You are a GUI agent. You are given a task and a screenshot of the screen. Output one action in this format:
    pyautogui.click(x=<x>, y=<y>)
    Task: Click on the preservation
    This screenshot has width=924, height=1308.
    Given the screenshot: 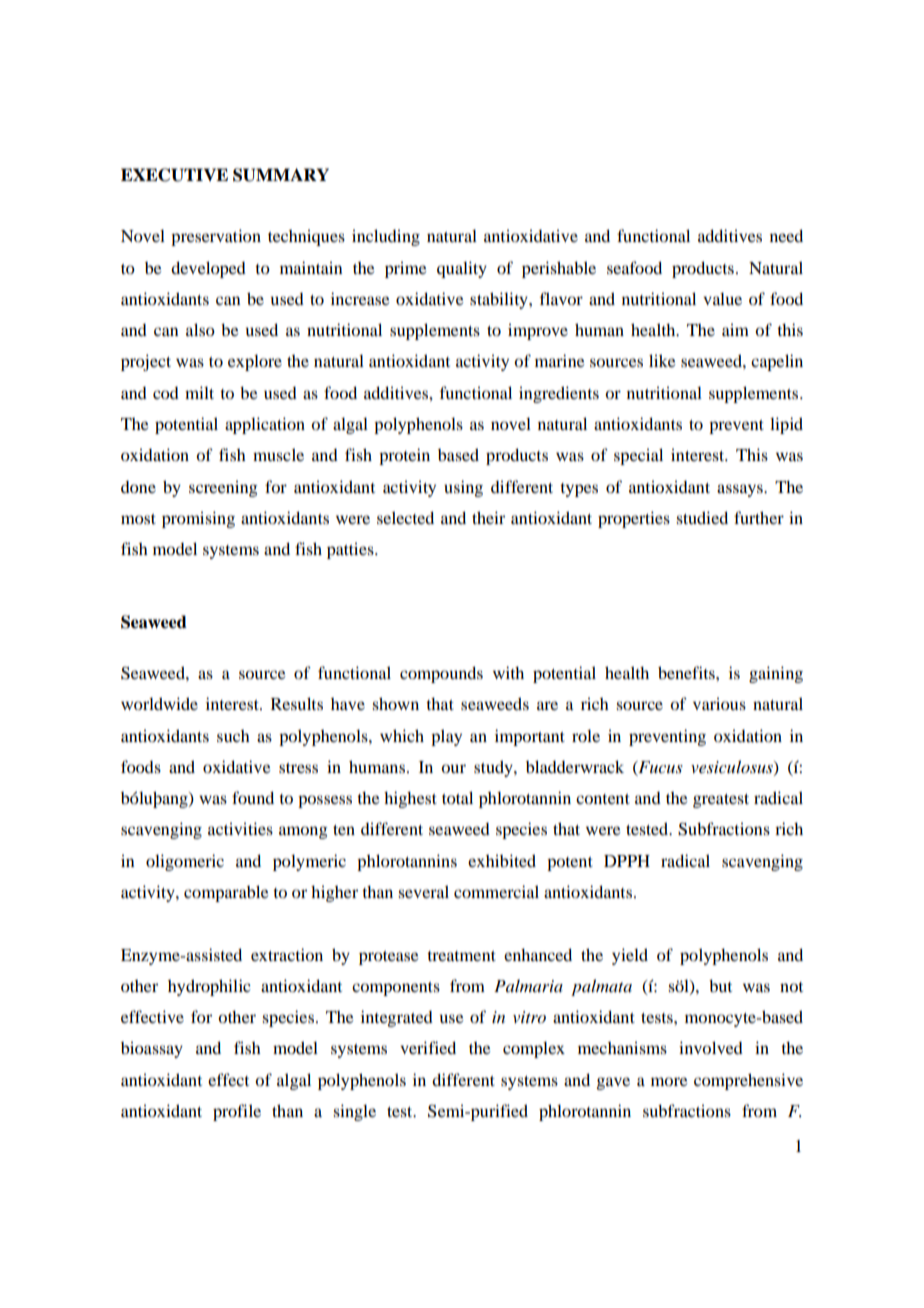 What is the action you would take?
    pyautogui.click(x=216, y=237)
